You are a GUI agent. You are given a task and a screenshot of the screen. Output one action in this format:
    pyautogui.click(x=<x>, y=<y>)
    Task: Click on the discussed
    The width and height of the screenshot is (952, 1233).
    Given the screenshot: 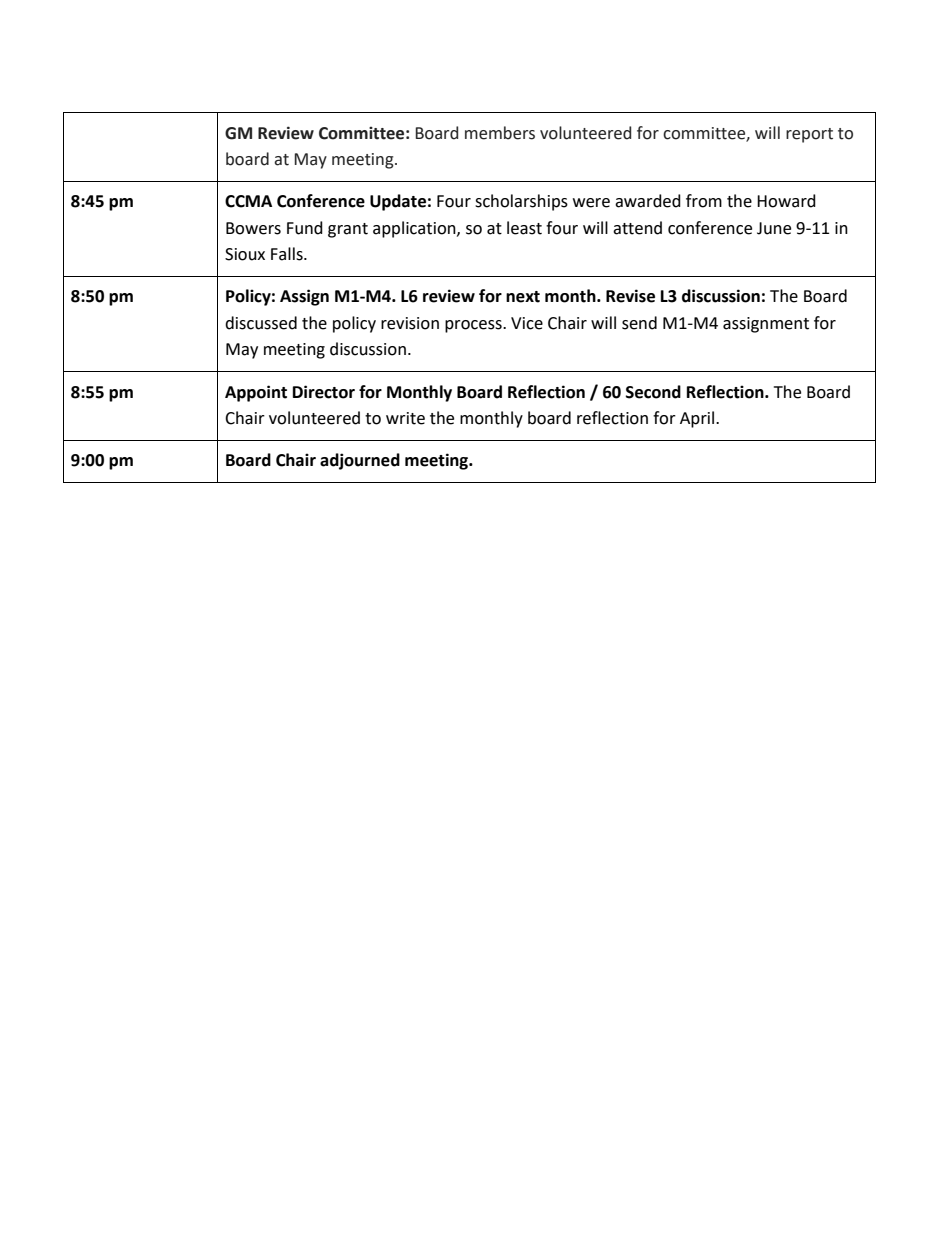 What is the action you would take?
    pyautogui.click(x=261, y=323)
